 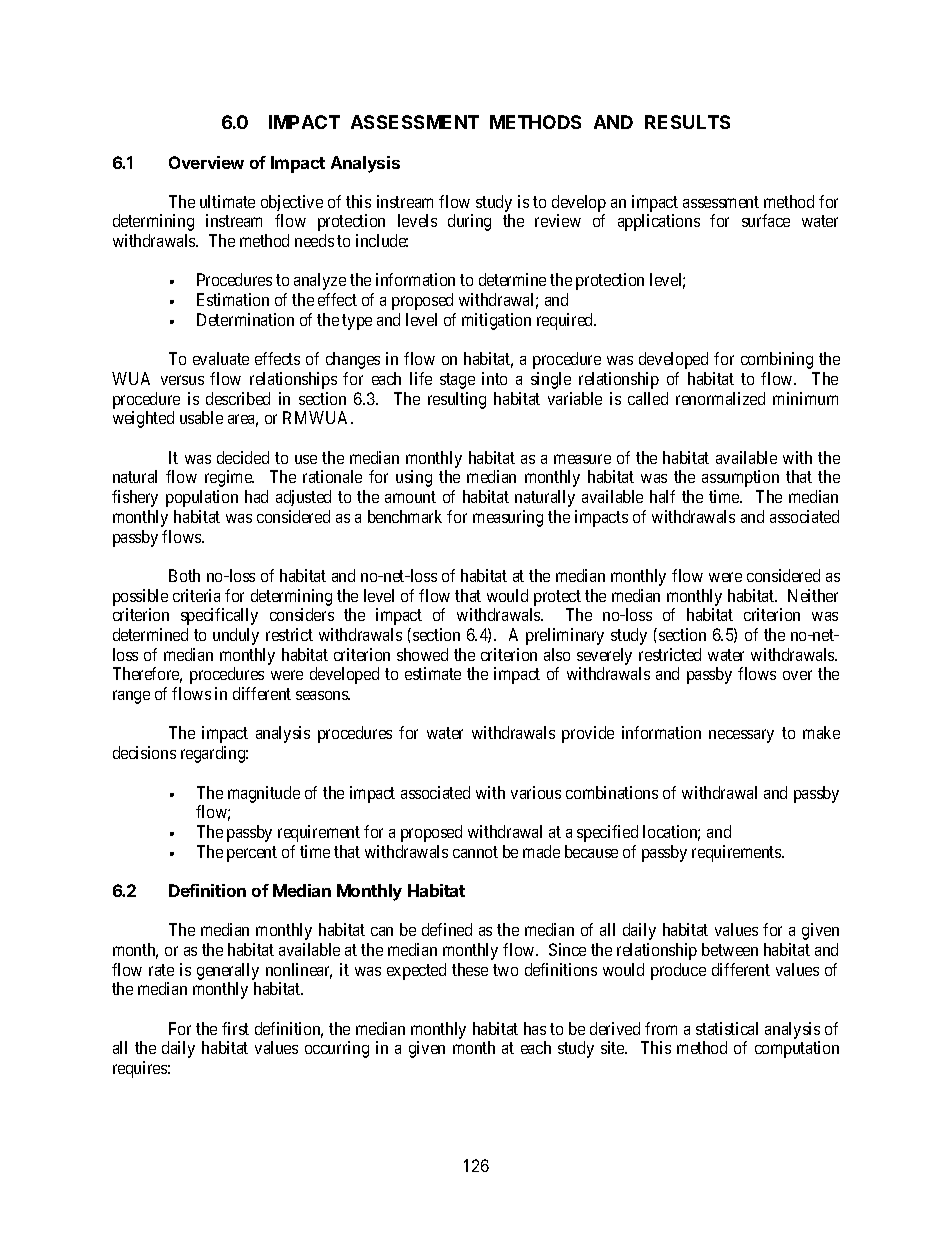 I want to click on necessary, so click(x=741, y=736).
